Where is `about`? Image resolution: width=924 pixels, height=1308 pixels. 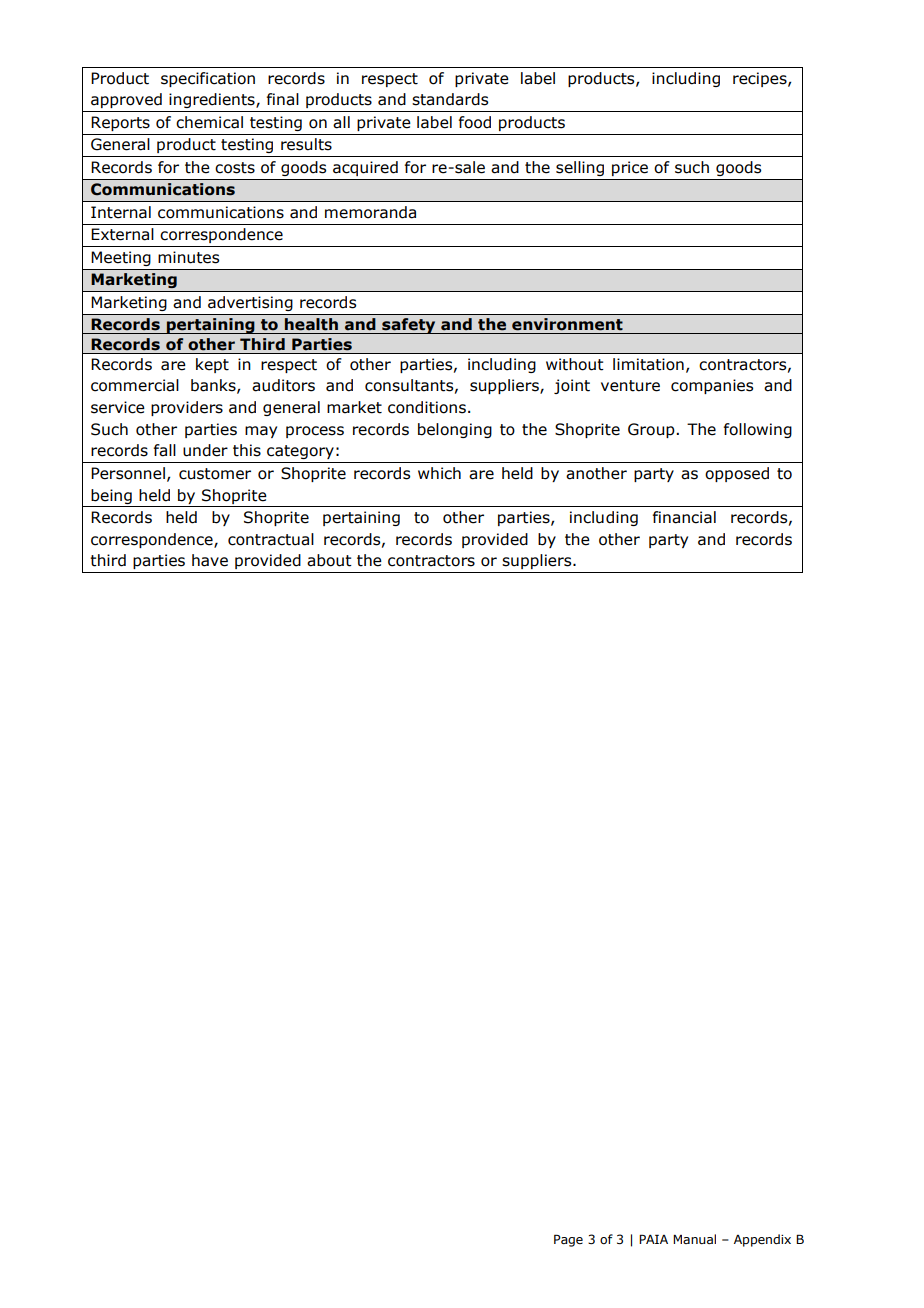 about is located at coordinates (329, 560).
